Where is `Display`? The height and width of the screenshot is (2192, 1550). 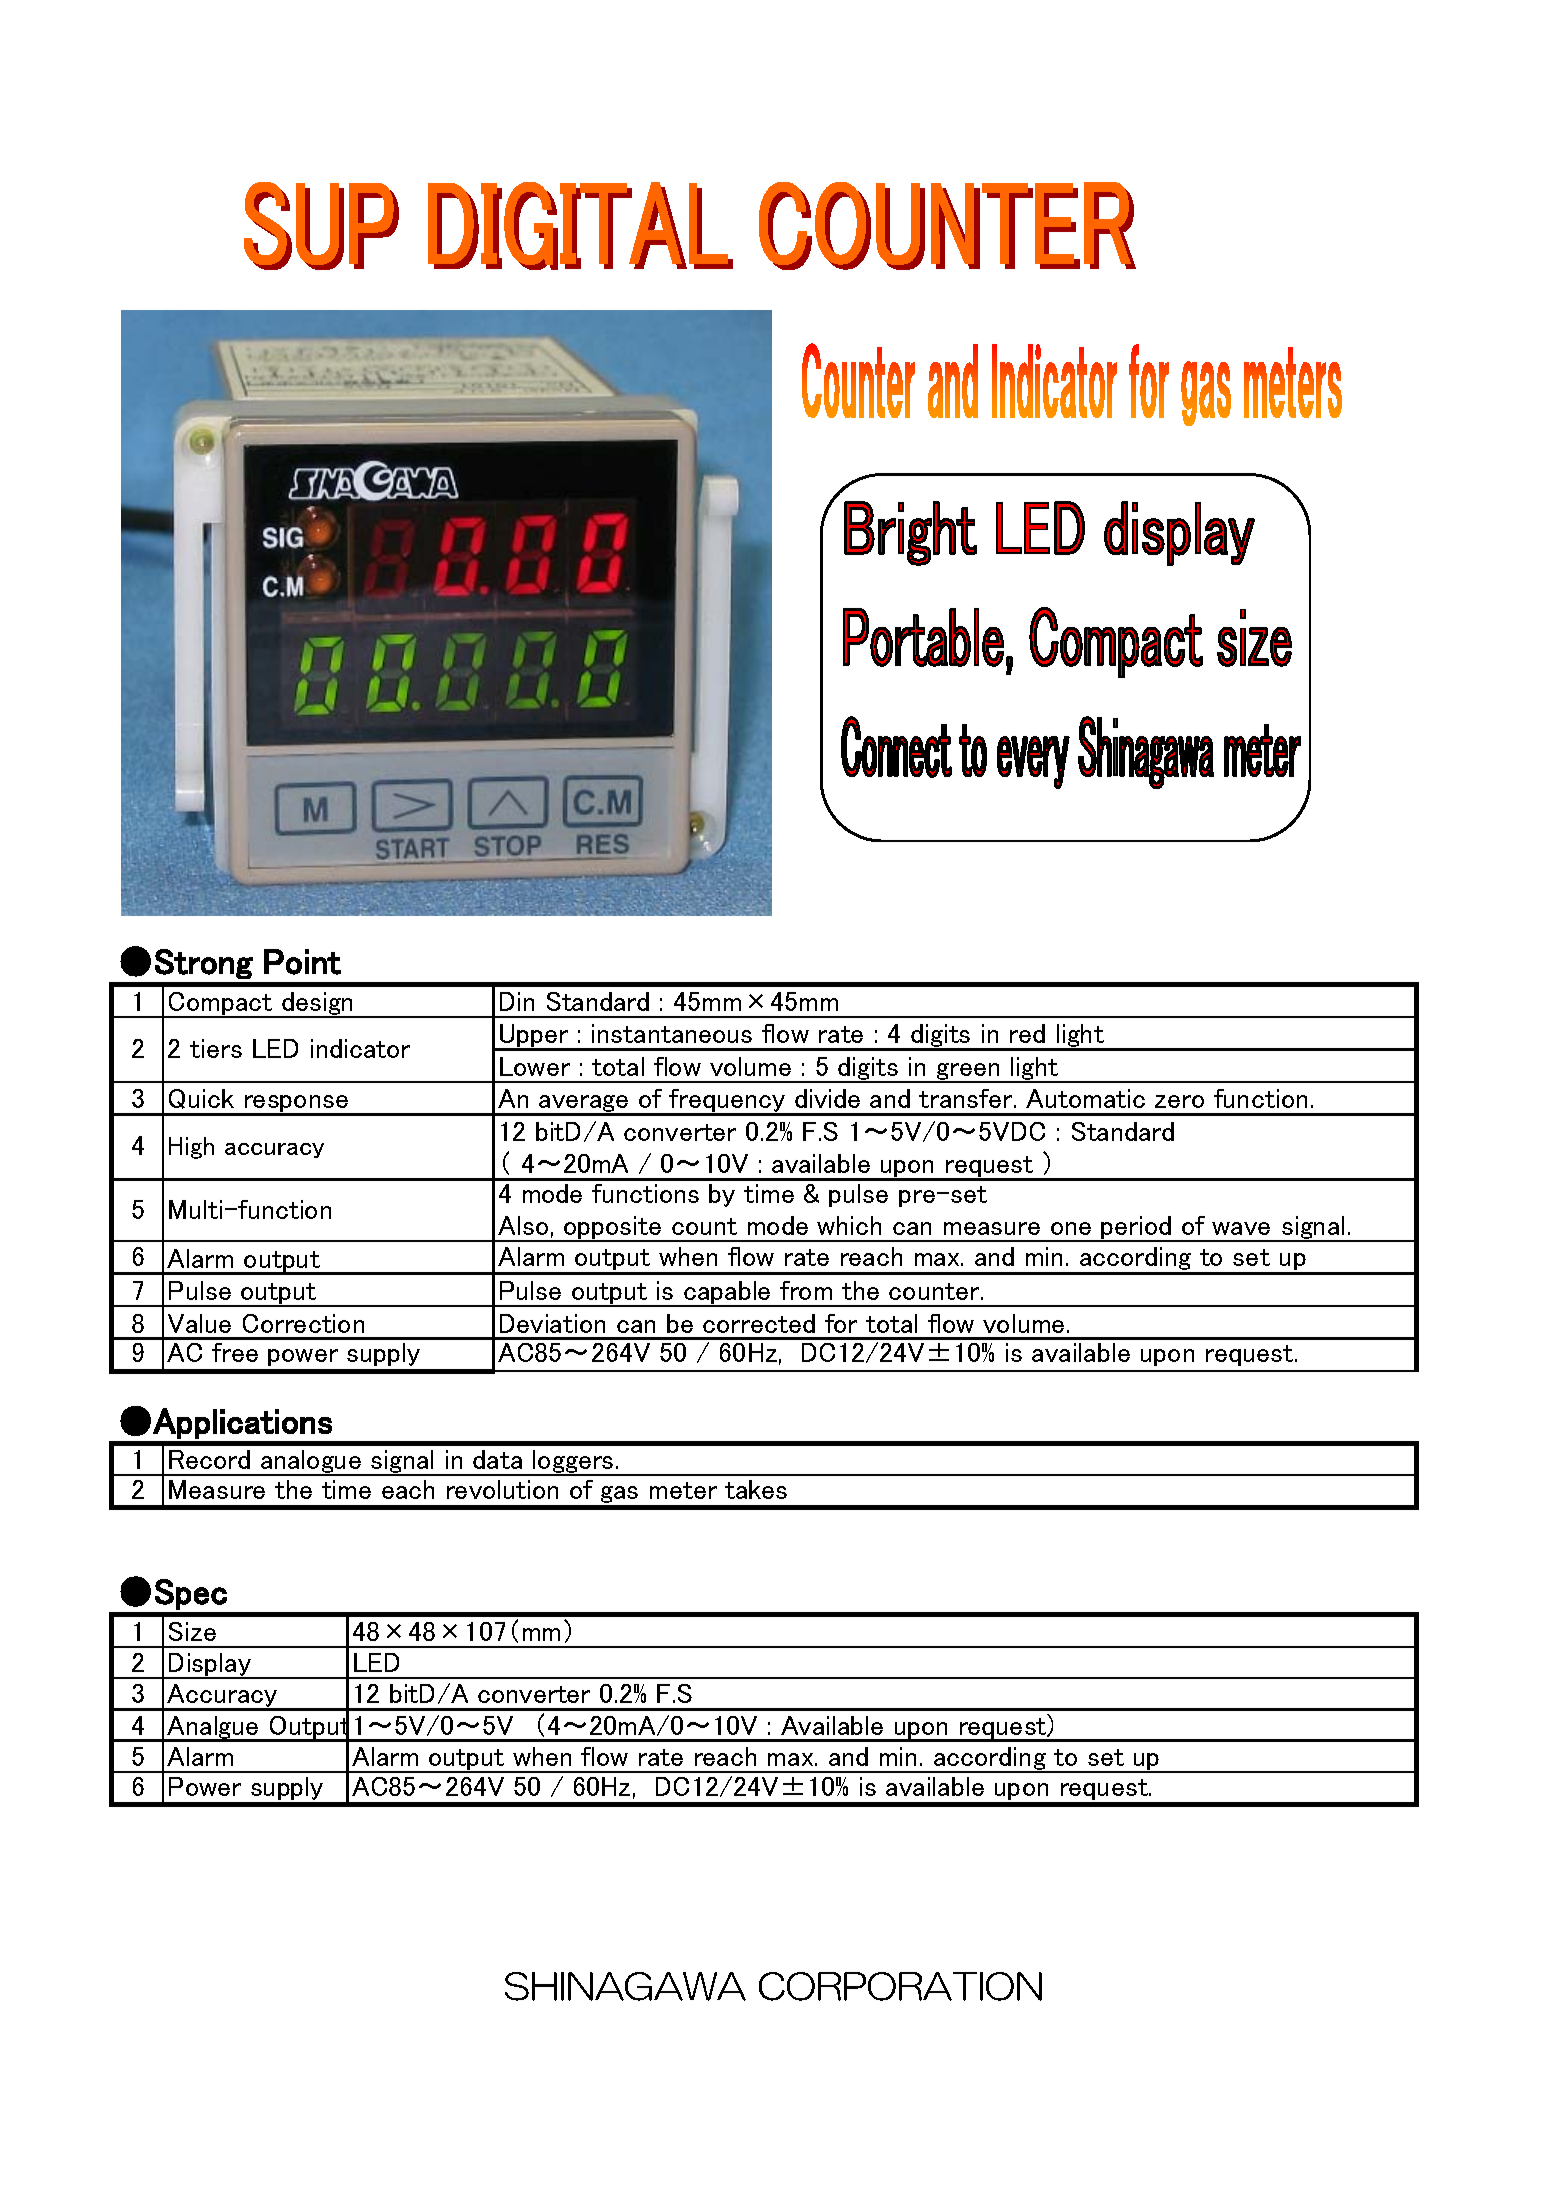
Display is located at coordinates (210, 1666).
